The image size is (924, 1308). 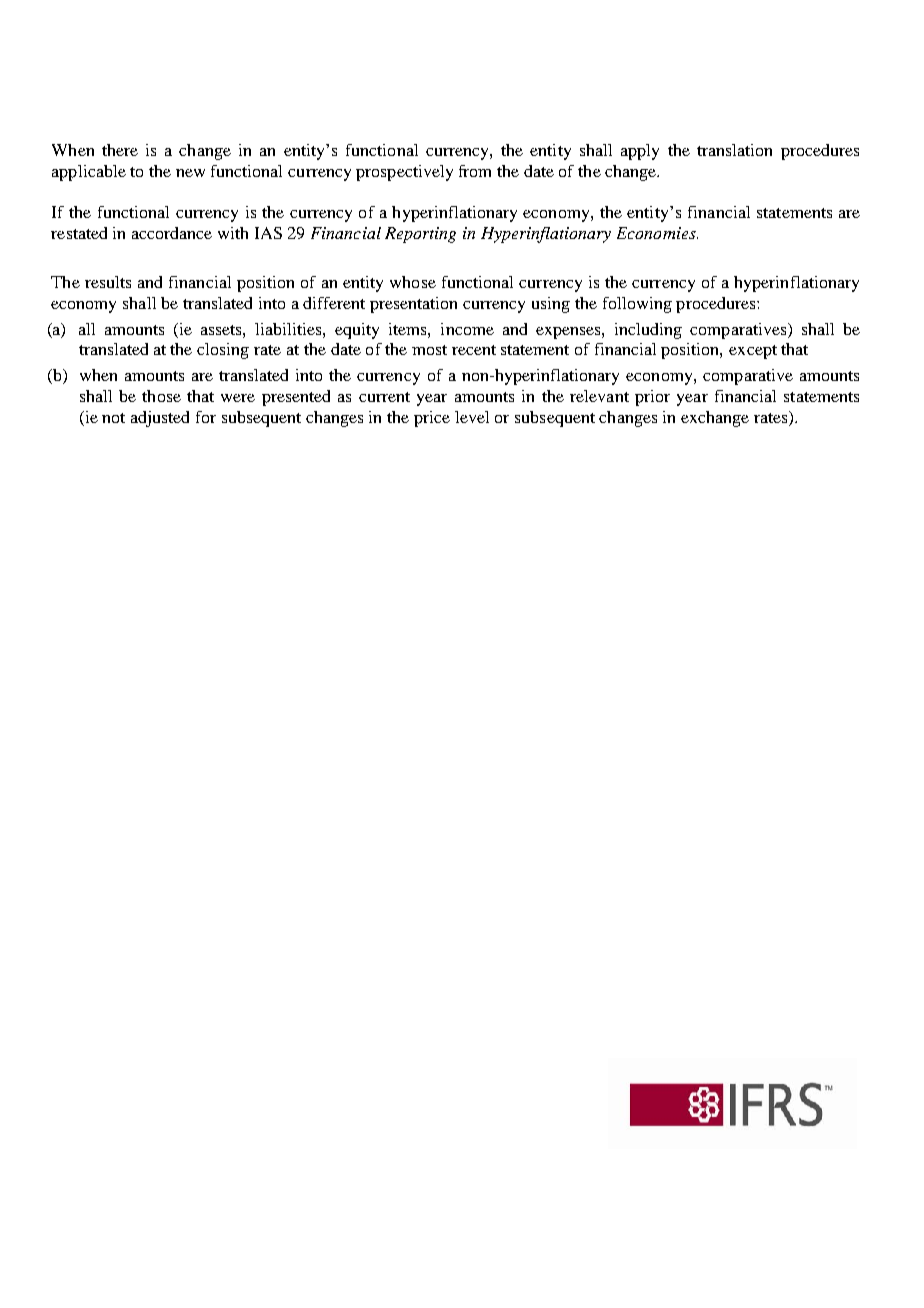 I want to click on price, so click(x=432, y=419).
